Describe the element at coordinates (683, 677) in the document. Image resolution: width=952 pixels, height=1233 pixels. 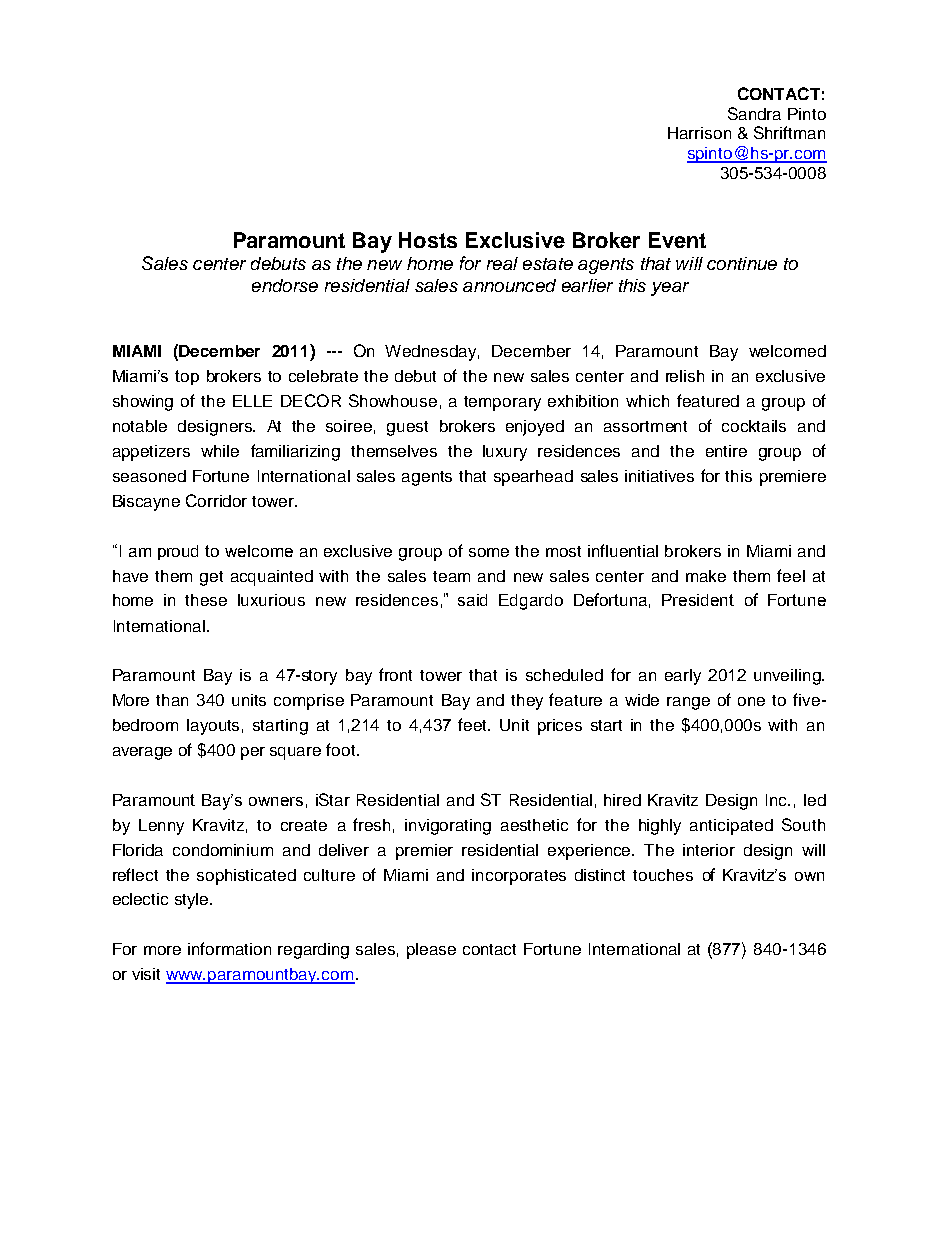
I see `early` at that location.
